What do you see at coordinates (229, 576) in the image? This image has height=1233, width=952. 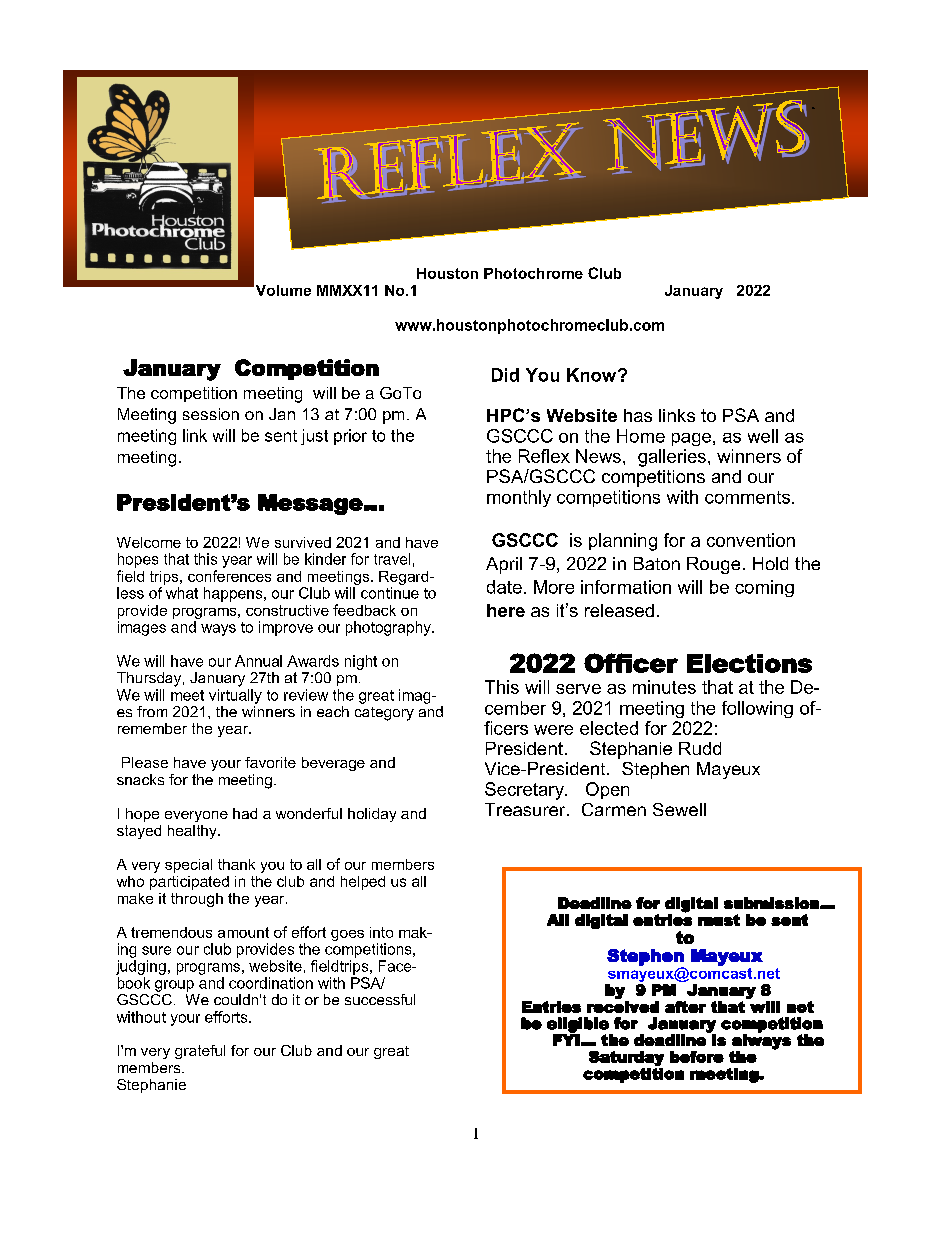 I see `conferences` at bounding box center [229, 576].
